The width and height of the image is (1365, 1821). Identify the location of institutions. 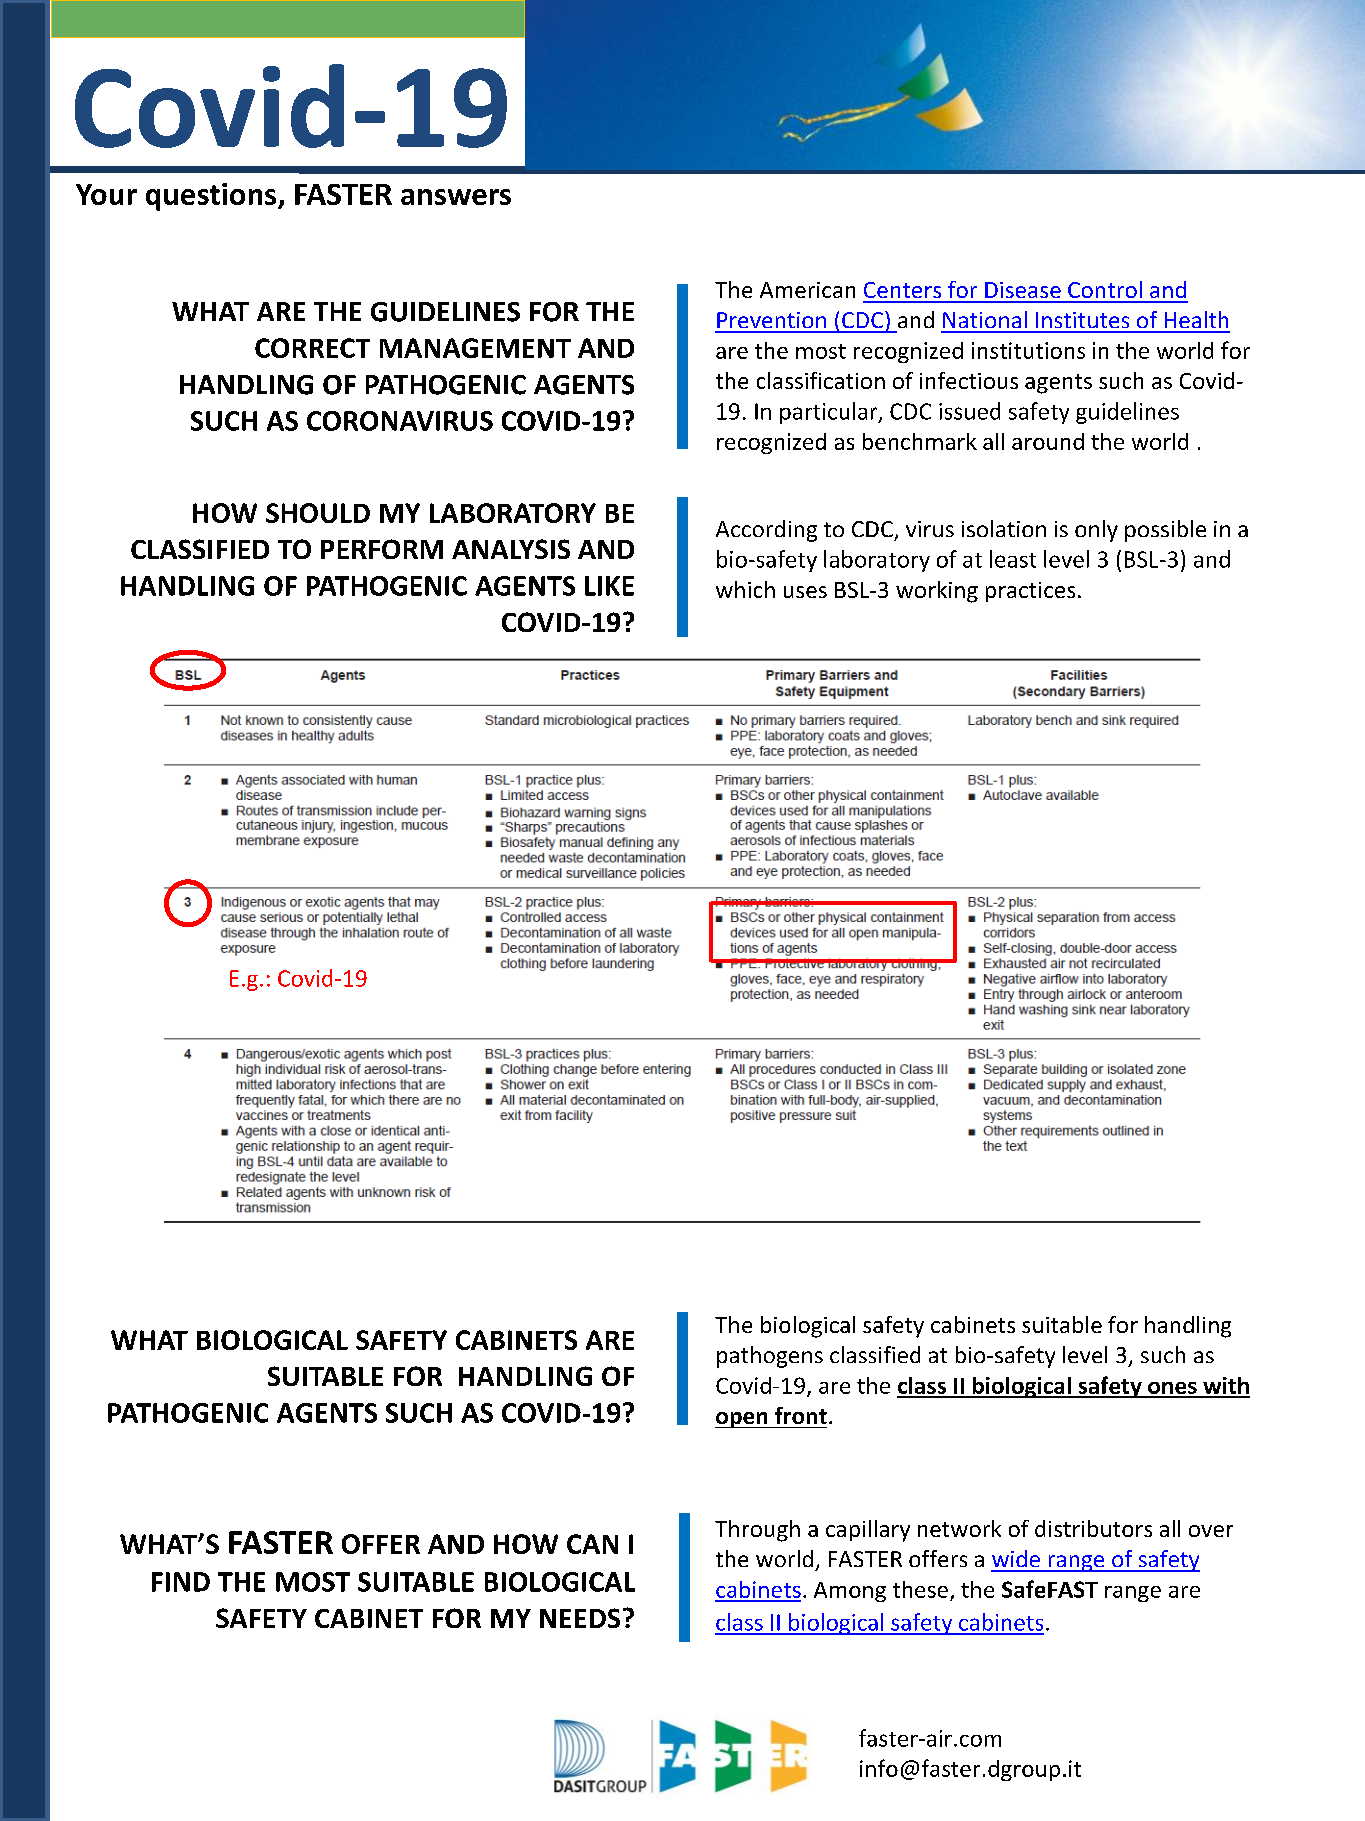
(1028, 350).
